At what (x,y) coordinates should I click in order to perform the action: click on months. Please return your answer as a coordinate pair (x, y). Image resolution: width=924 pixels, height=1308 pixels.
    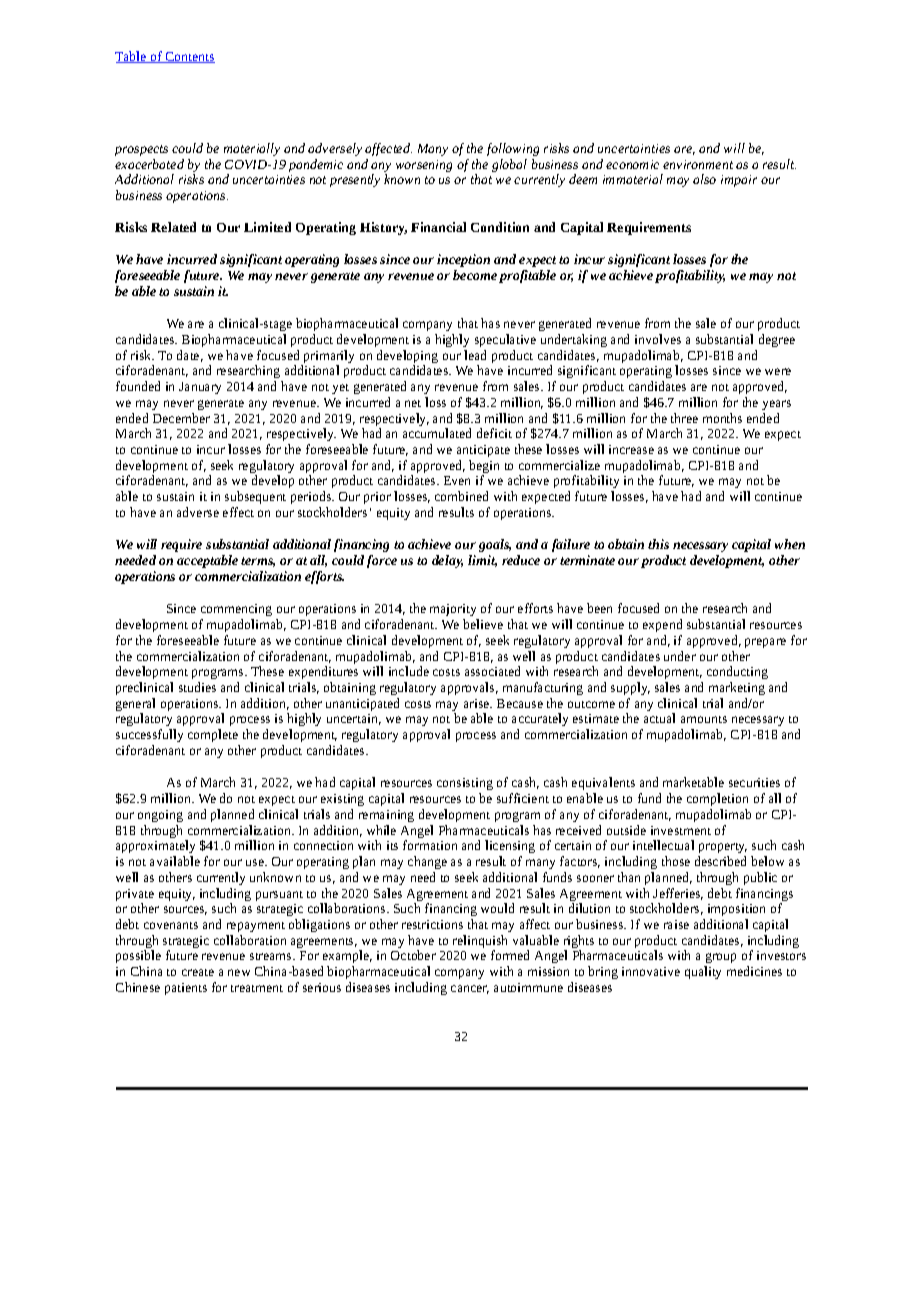
    Looking at the image, I should click on (722, 418).
